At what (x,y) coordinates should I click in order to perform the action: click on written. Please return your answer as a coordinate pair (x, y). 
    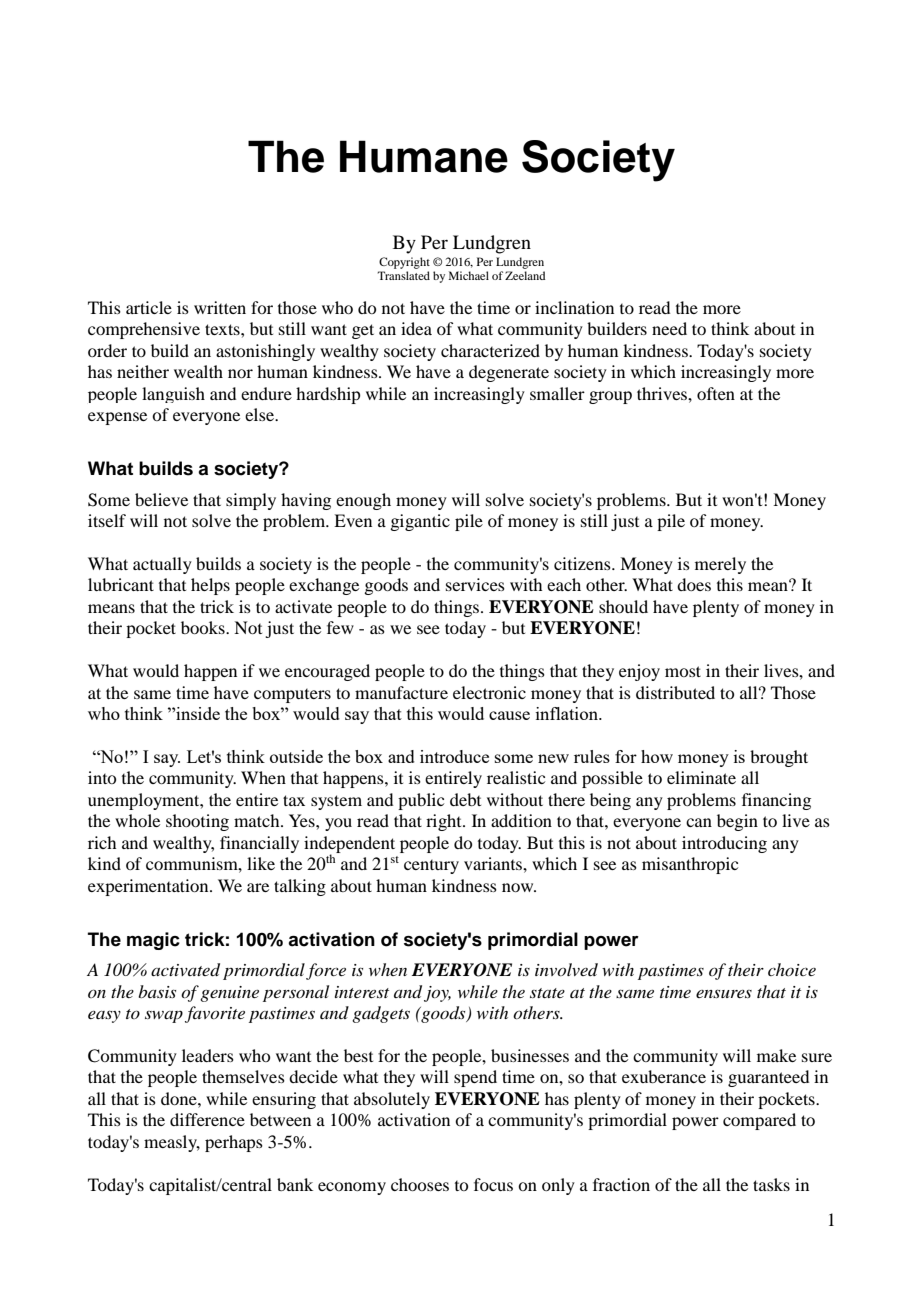
    Looking at the image, I should click on (220, 307).
